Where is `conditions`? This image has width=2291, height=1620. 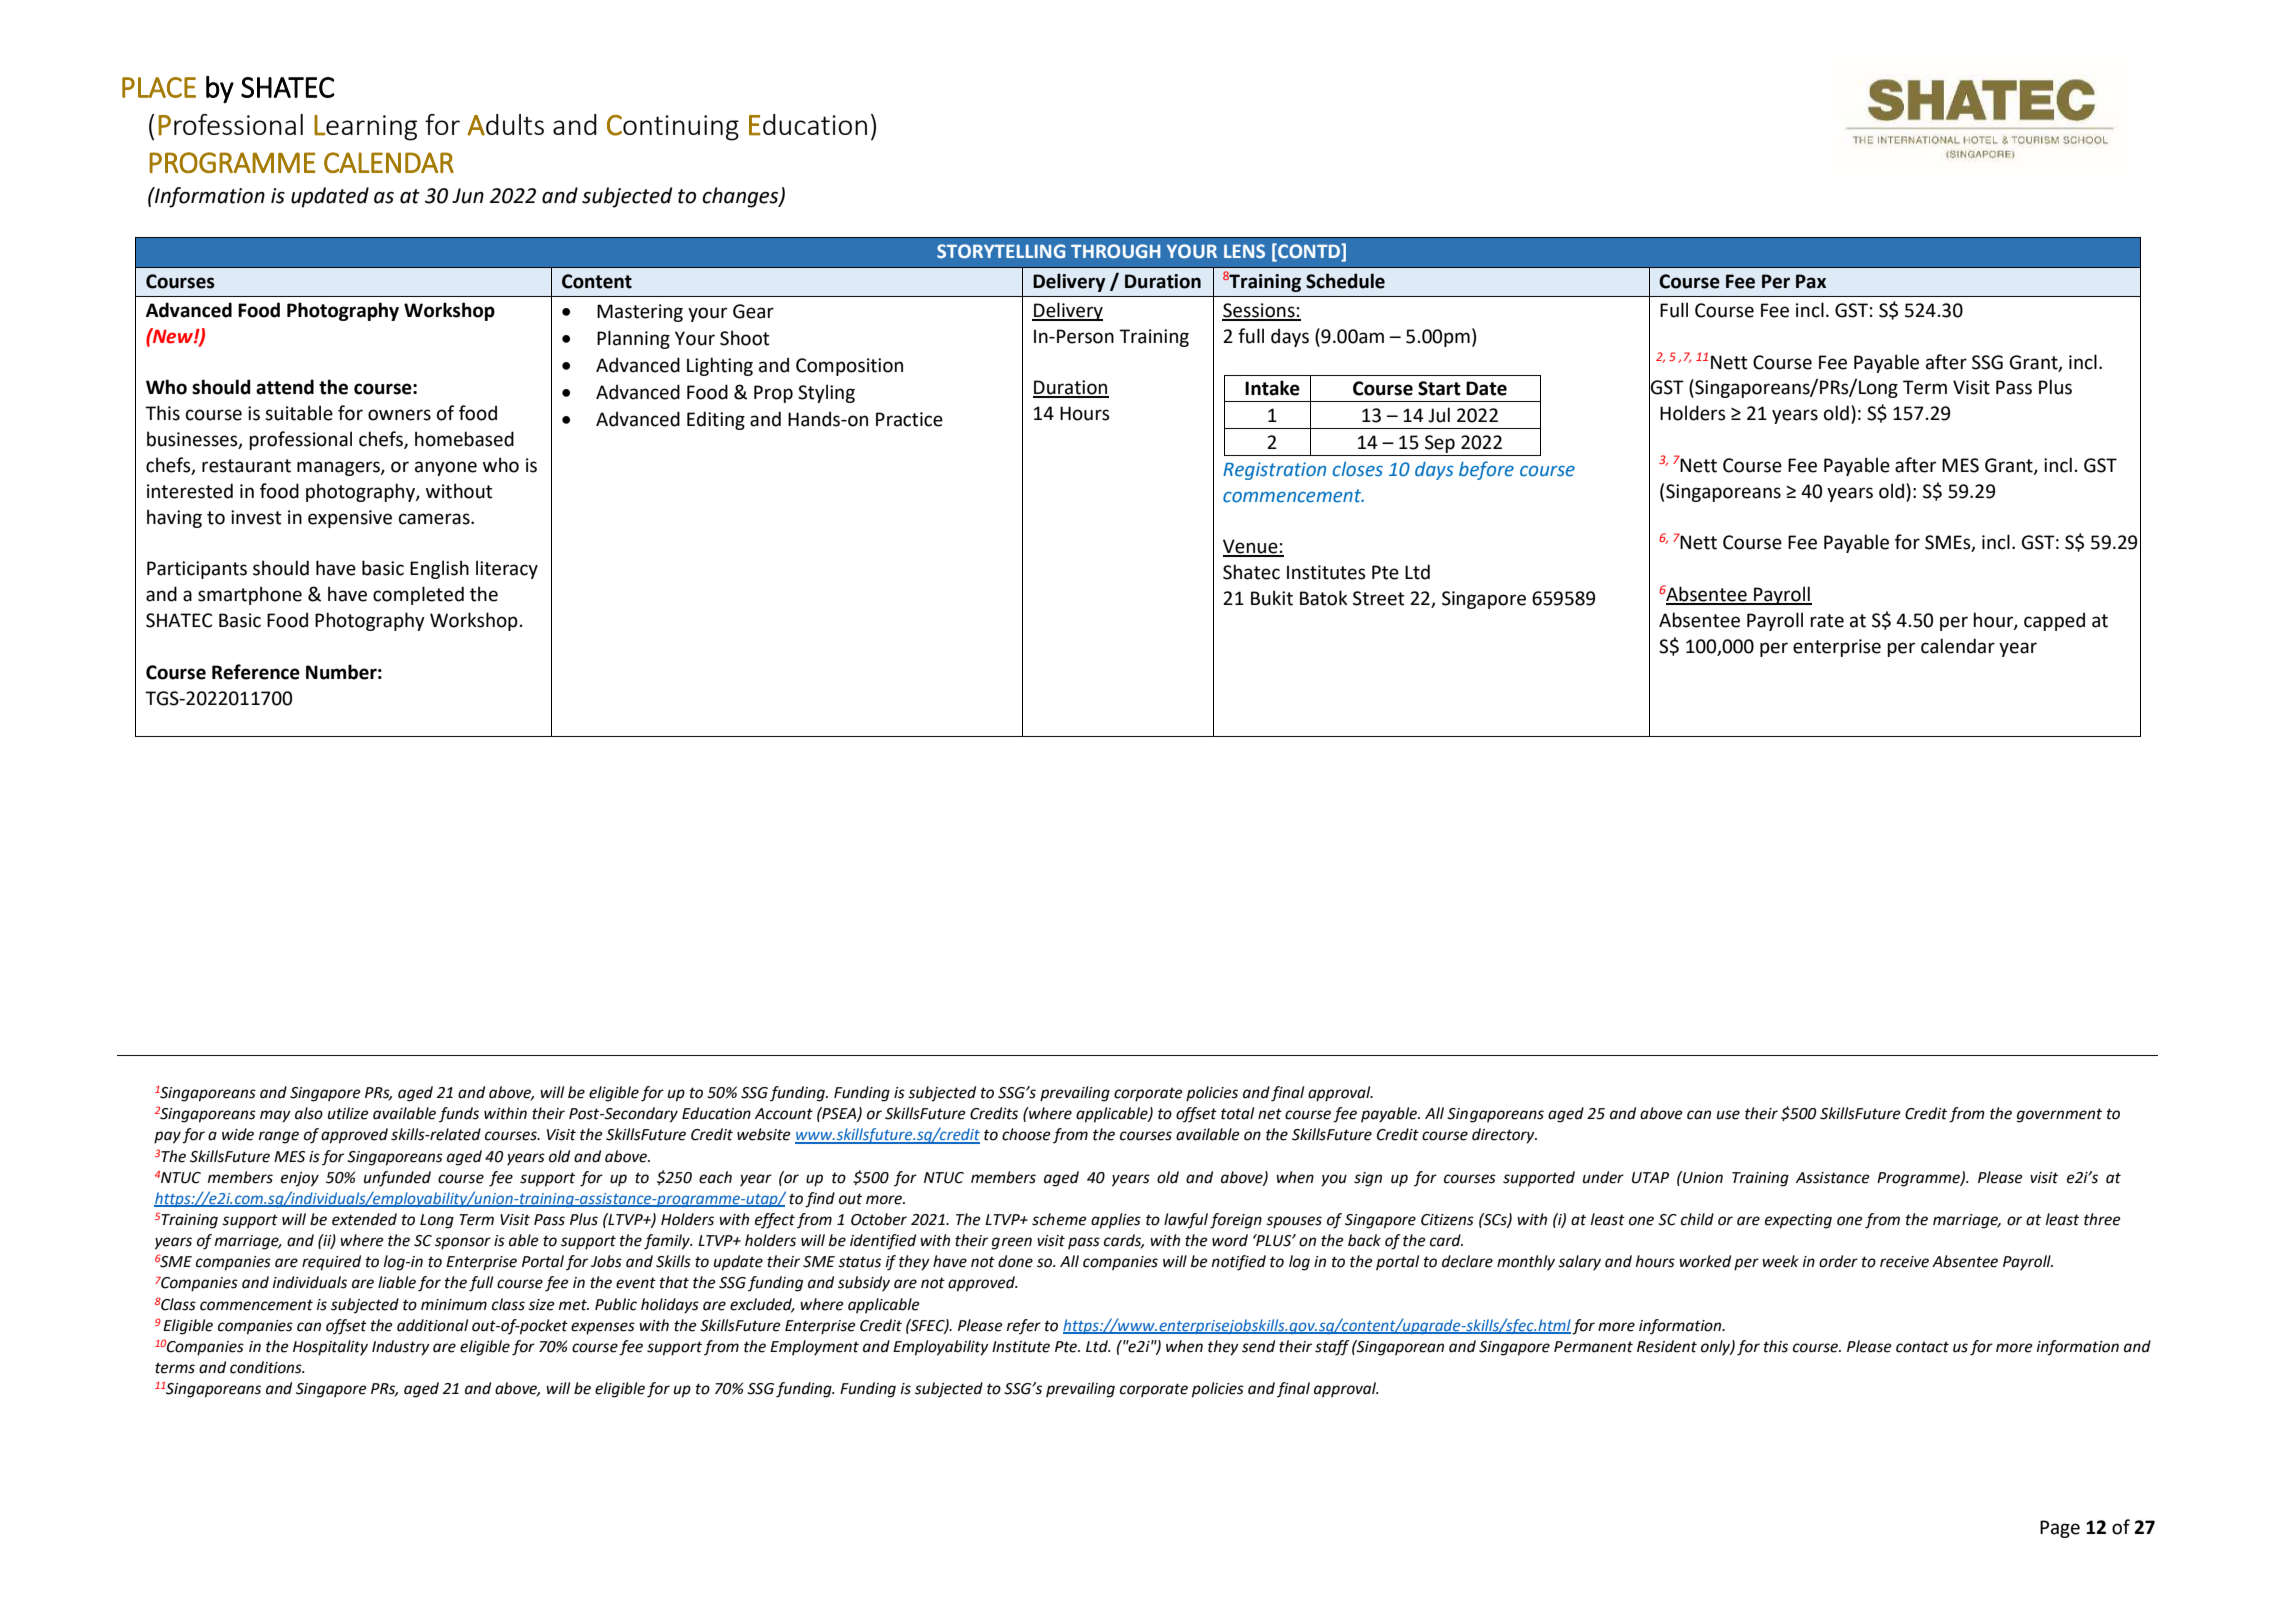 conditions is located at coordinates (267, 1367).
